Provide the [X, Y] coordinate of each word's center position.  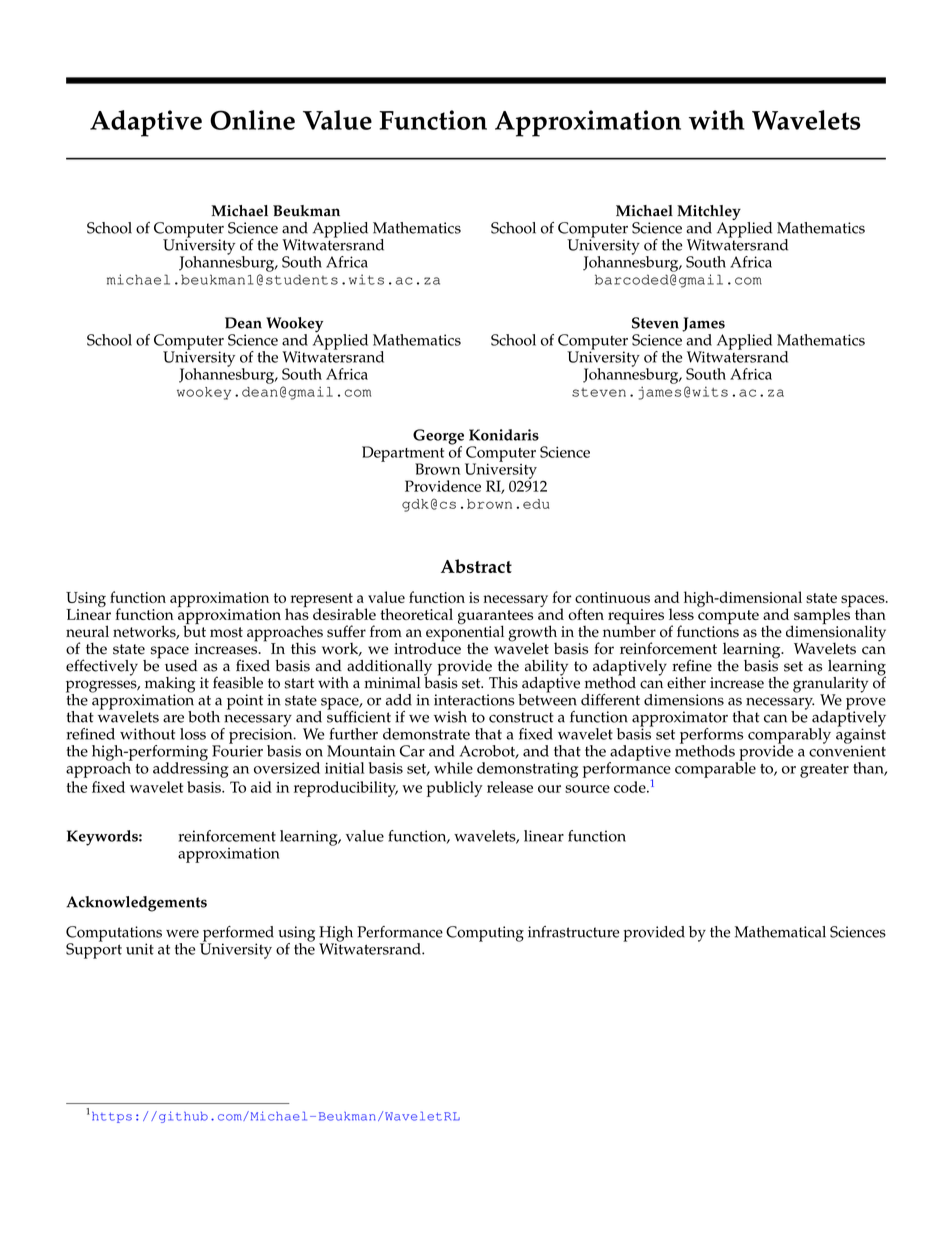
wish [450, 717]
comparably [789, 737]
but [194, 630]
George [438, 438]
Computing [485, 934]
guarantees [495, 618]
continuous [612, 597]
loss [193, 734]
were [182, 933]
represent [322, 601]
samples [822, 616]
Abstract [476, 566]
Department [403, 455]
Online [252, 120]
